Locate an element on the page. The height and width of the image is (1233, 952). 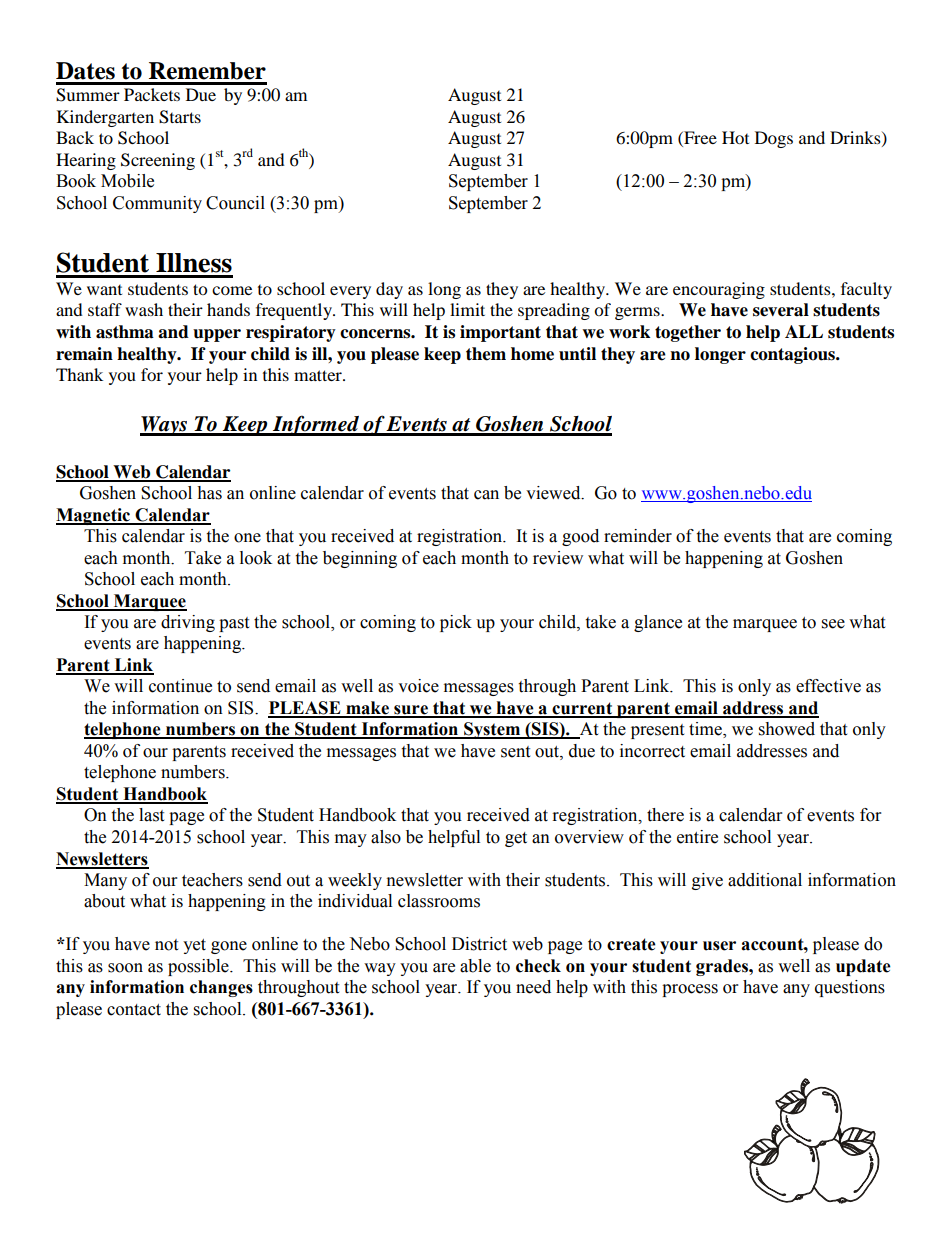
able is located at coordinates (475, 966).
